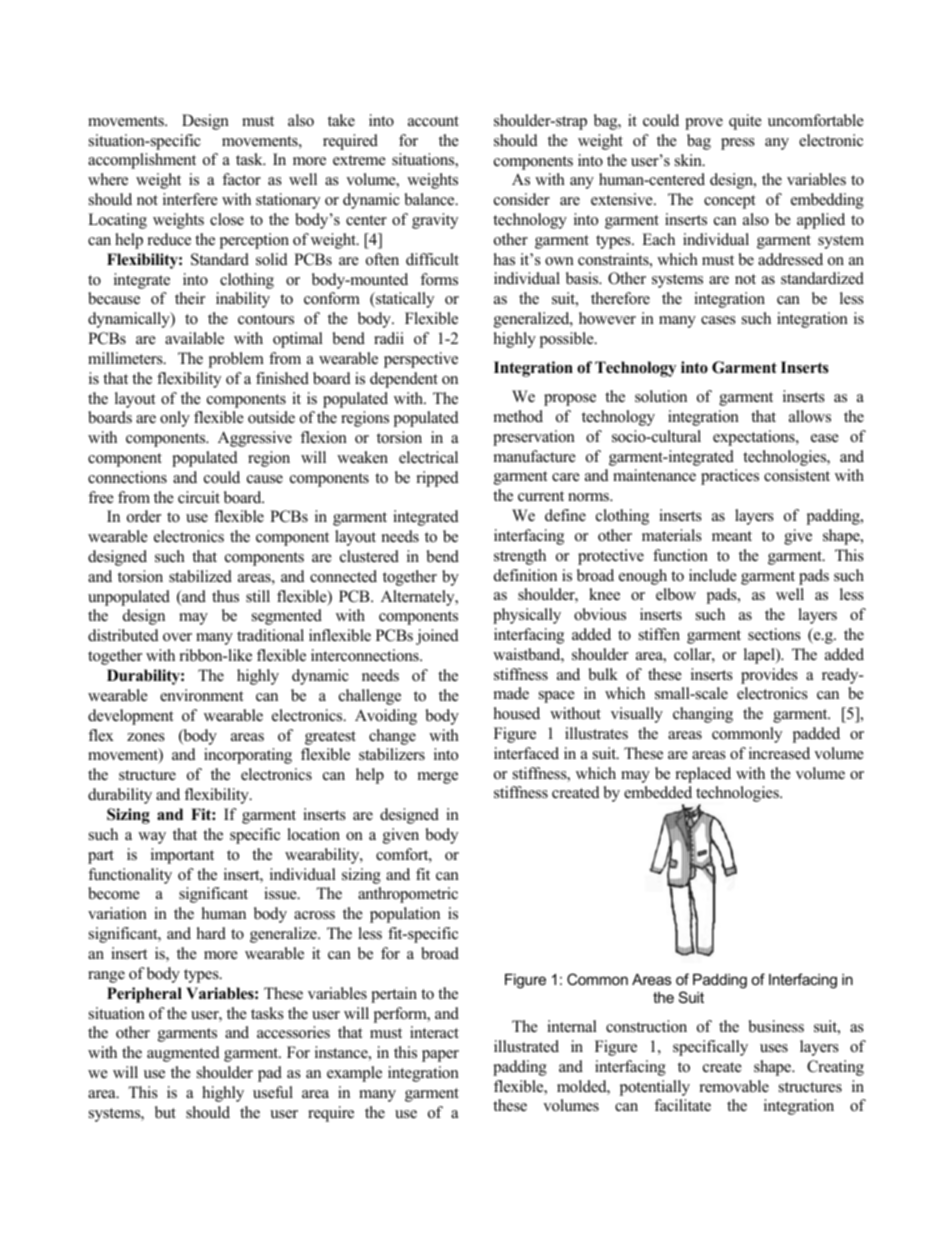 The height and width of the screenshot is (1233, 952). What do you see at coordinates (703, 775) in the screenshot?
I see `replaced` at bounding box center [703, 775].
